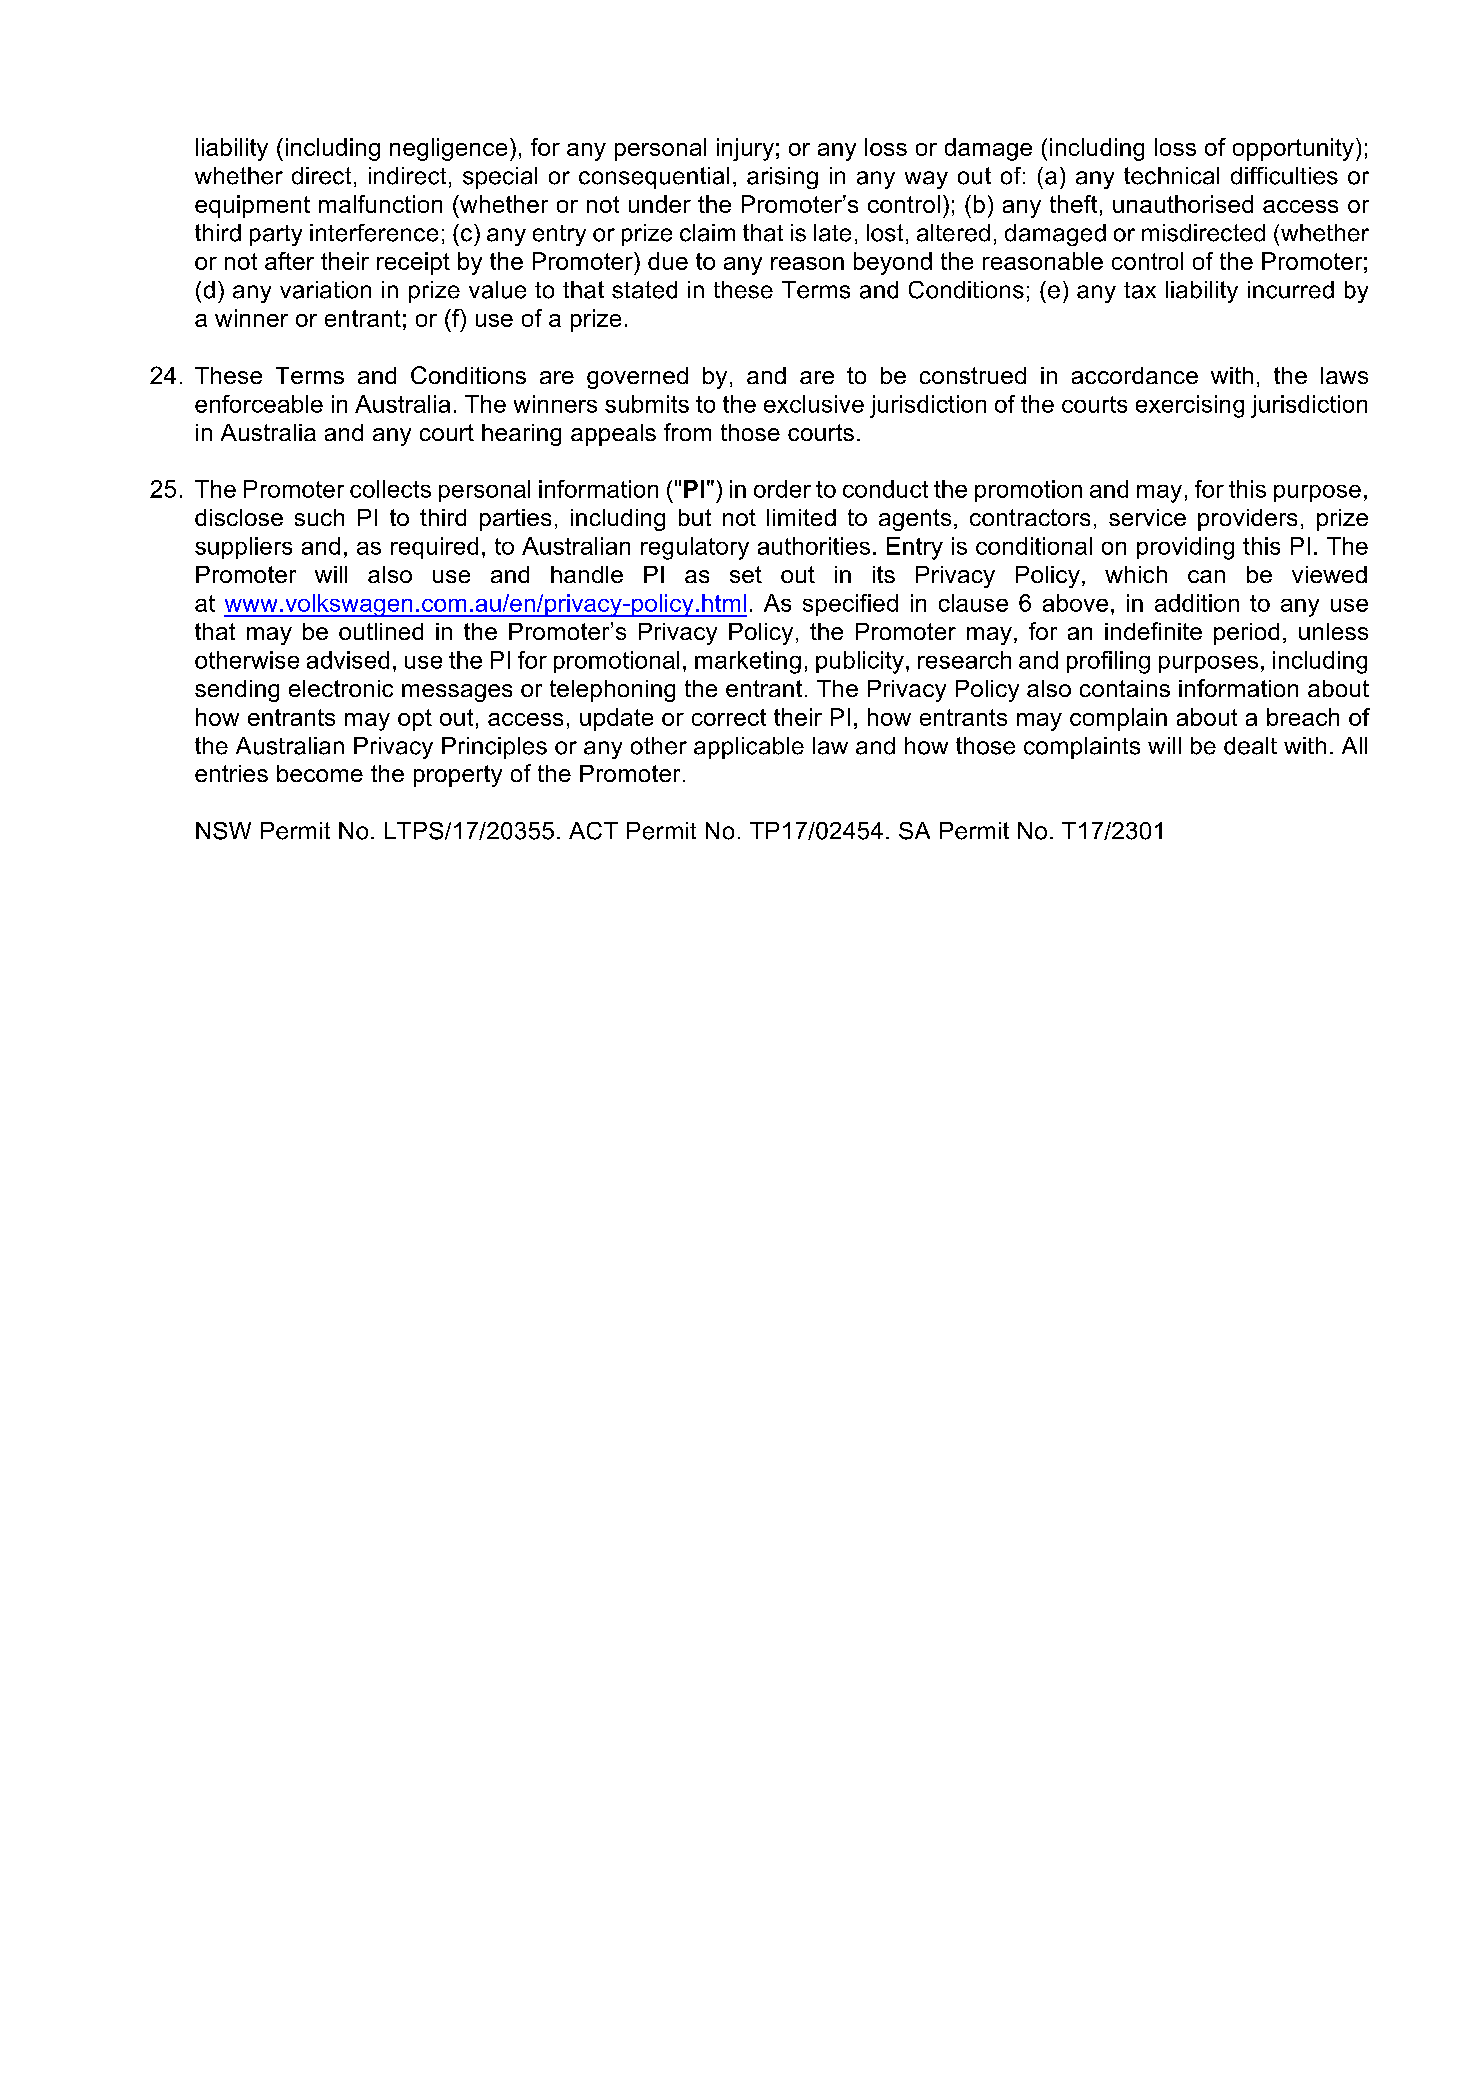 The image size is (1474, 2085). I want to click on period, so click(1246, 634).
